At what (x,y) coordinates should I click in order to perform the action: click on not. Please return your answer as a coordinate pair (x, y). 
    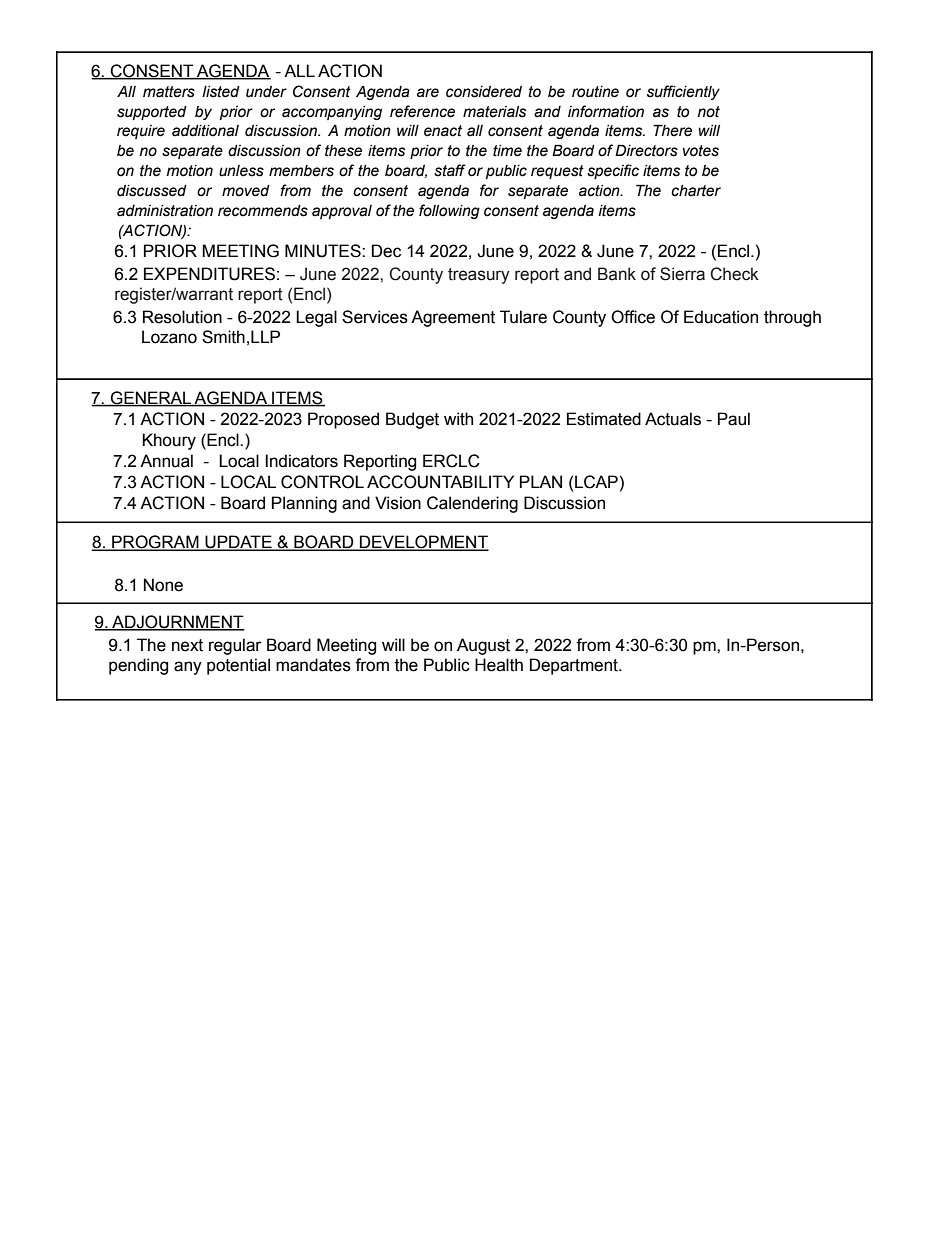
    Looking at the image, I should click on (709, 112).
